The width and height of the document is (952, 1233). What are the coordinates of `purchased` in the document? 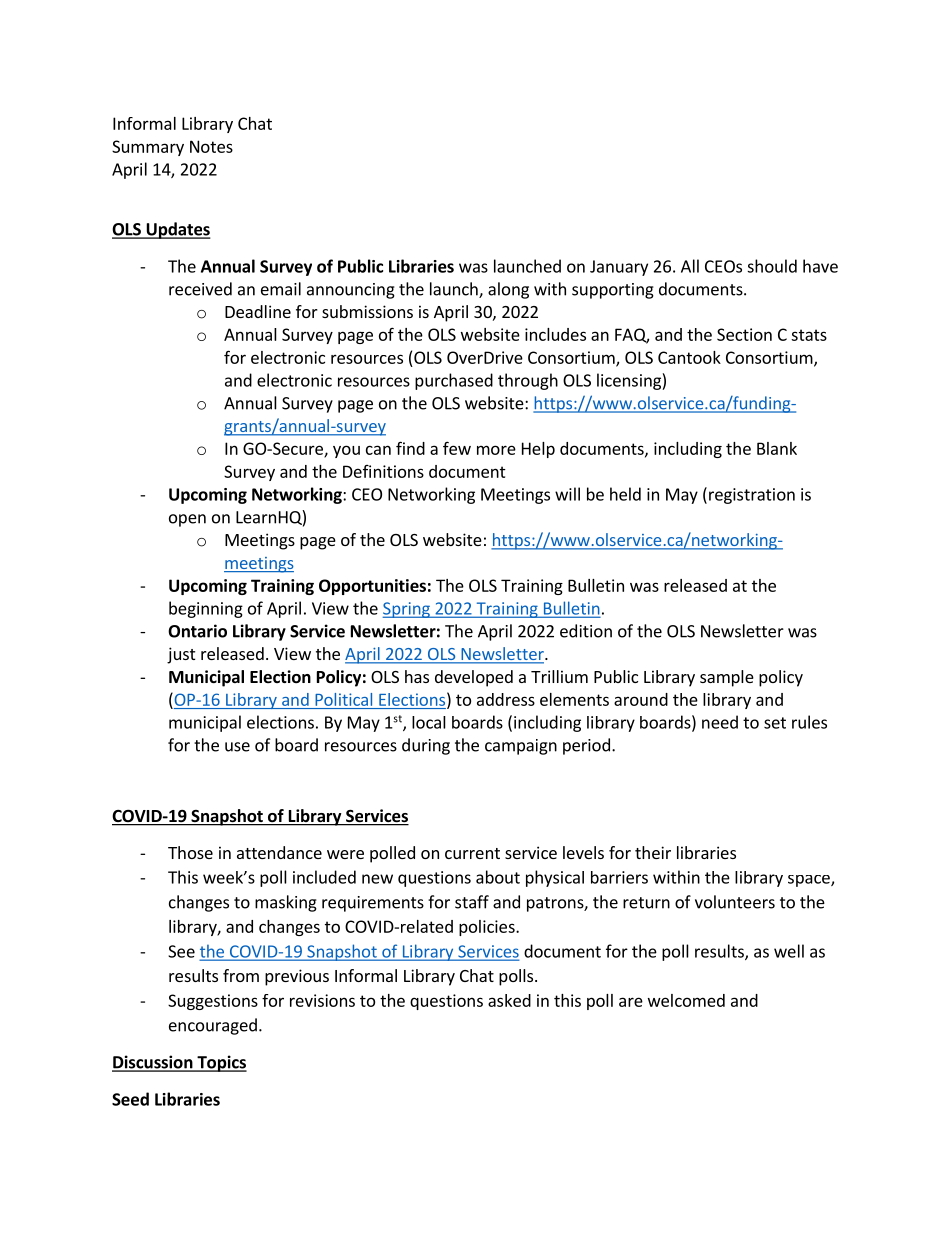 It's located at (454, 381).
